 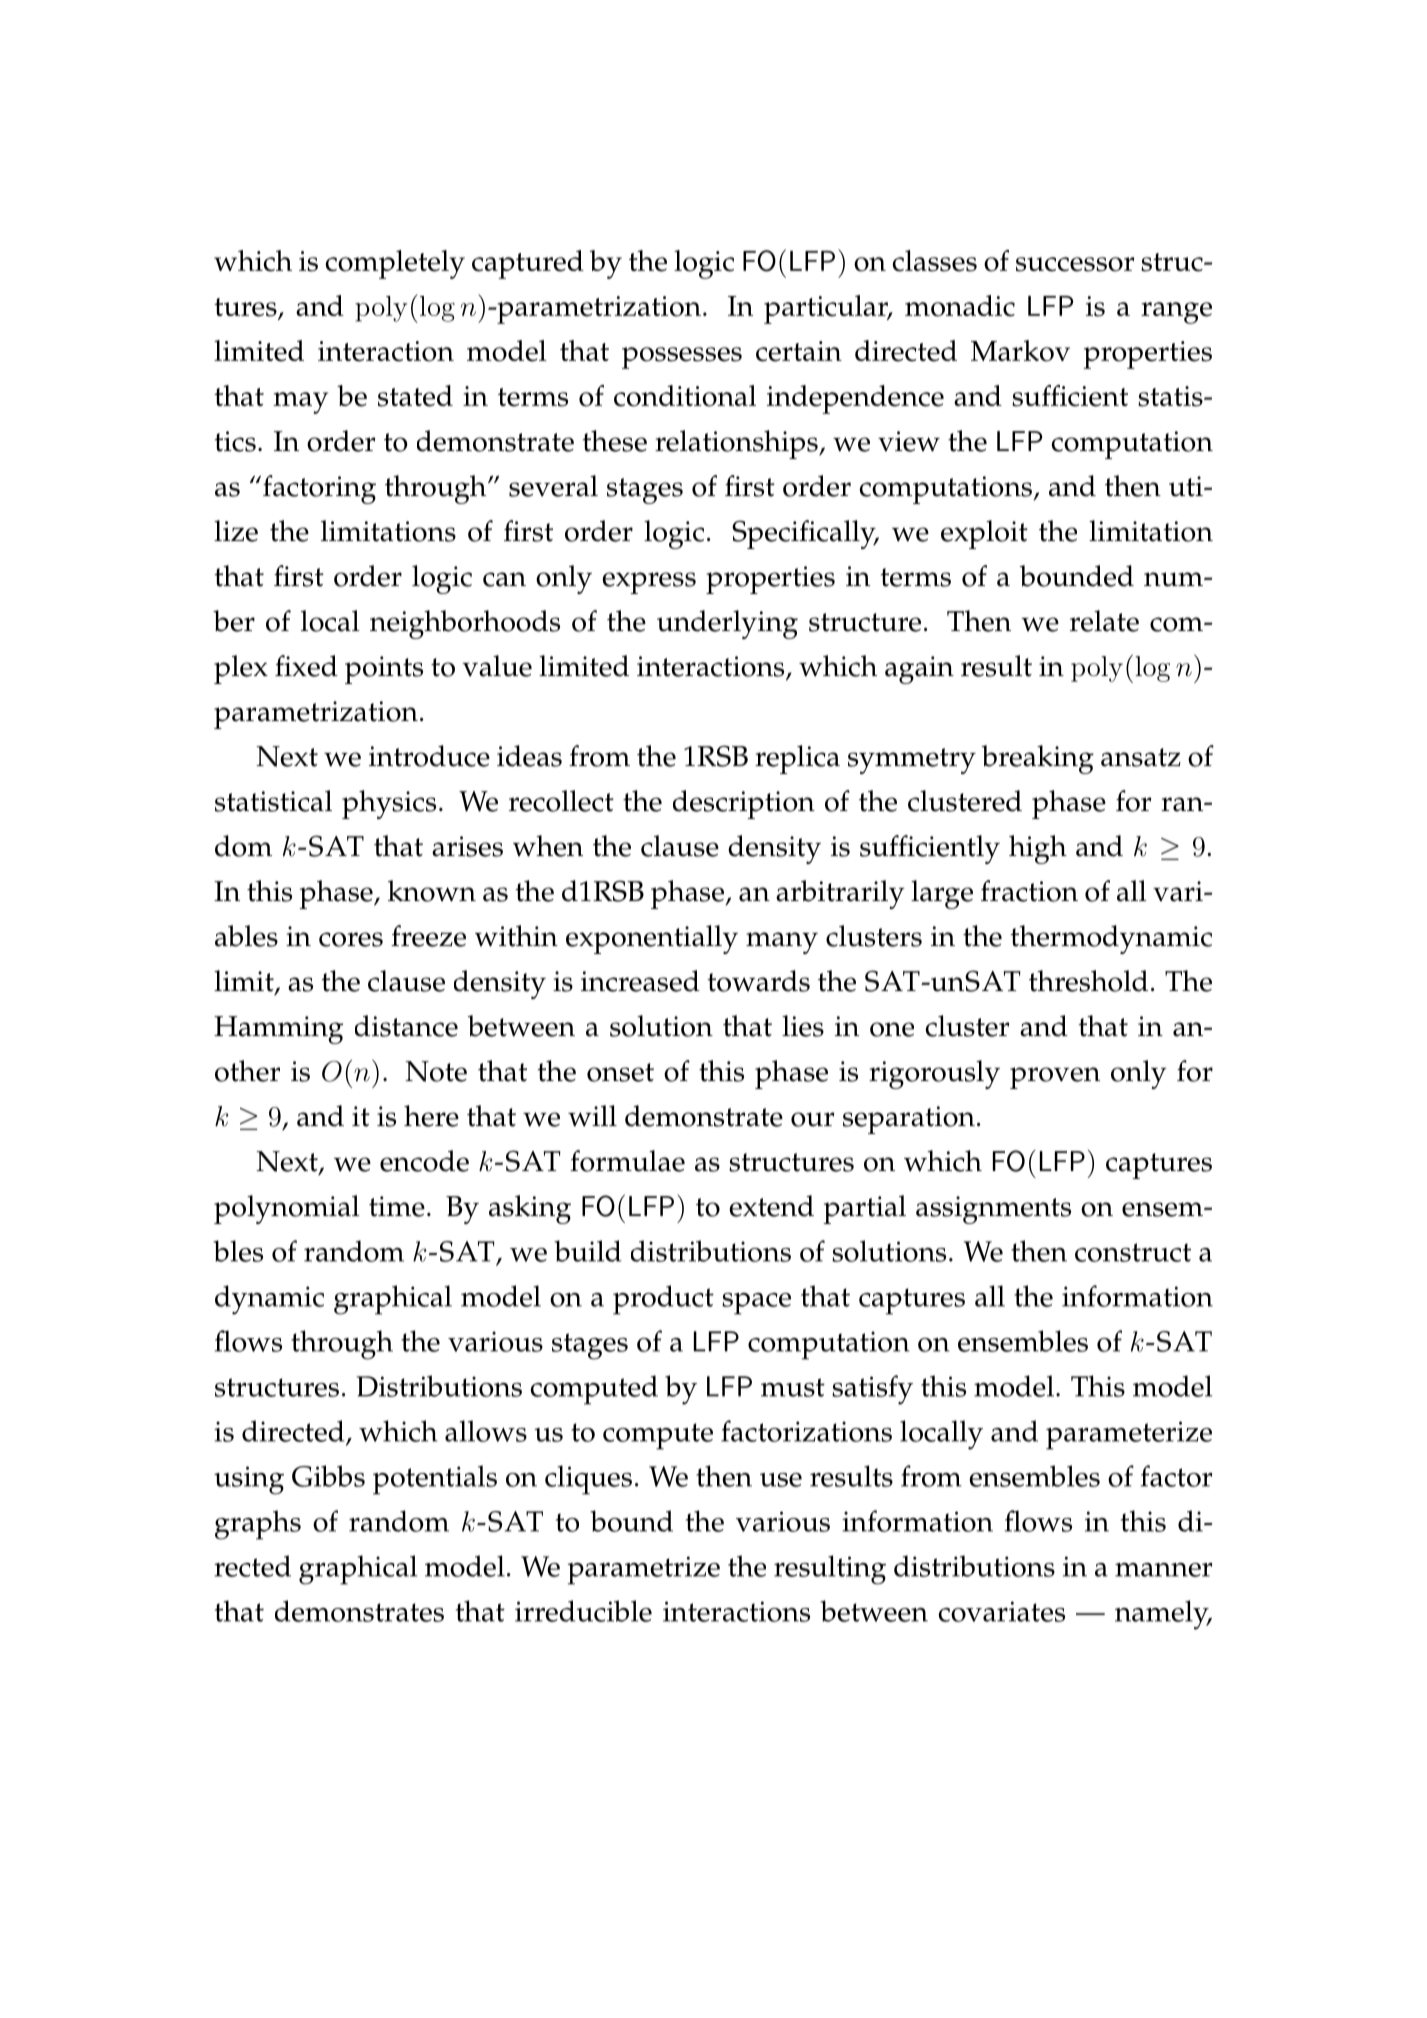 I want to click on graphs, so click(x=258, y=1525).
